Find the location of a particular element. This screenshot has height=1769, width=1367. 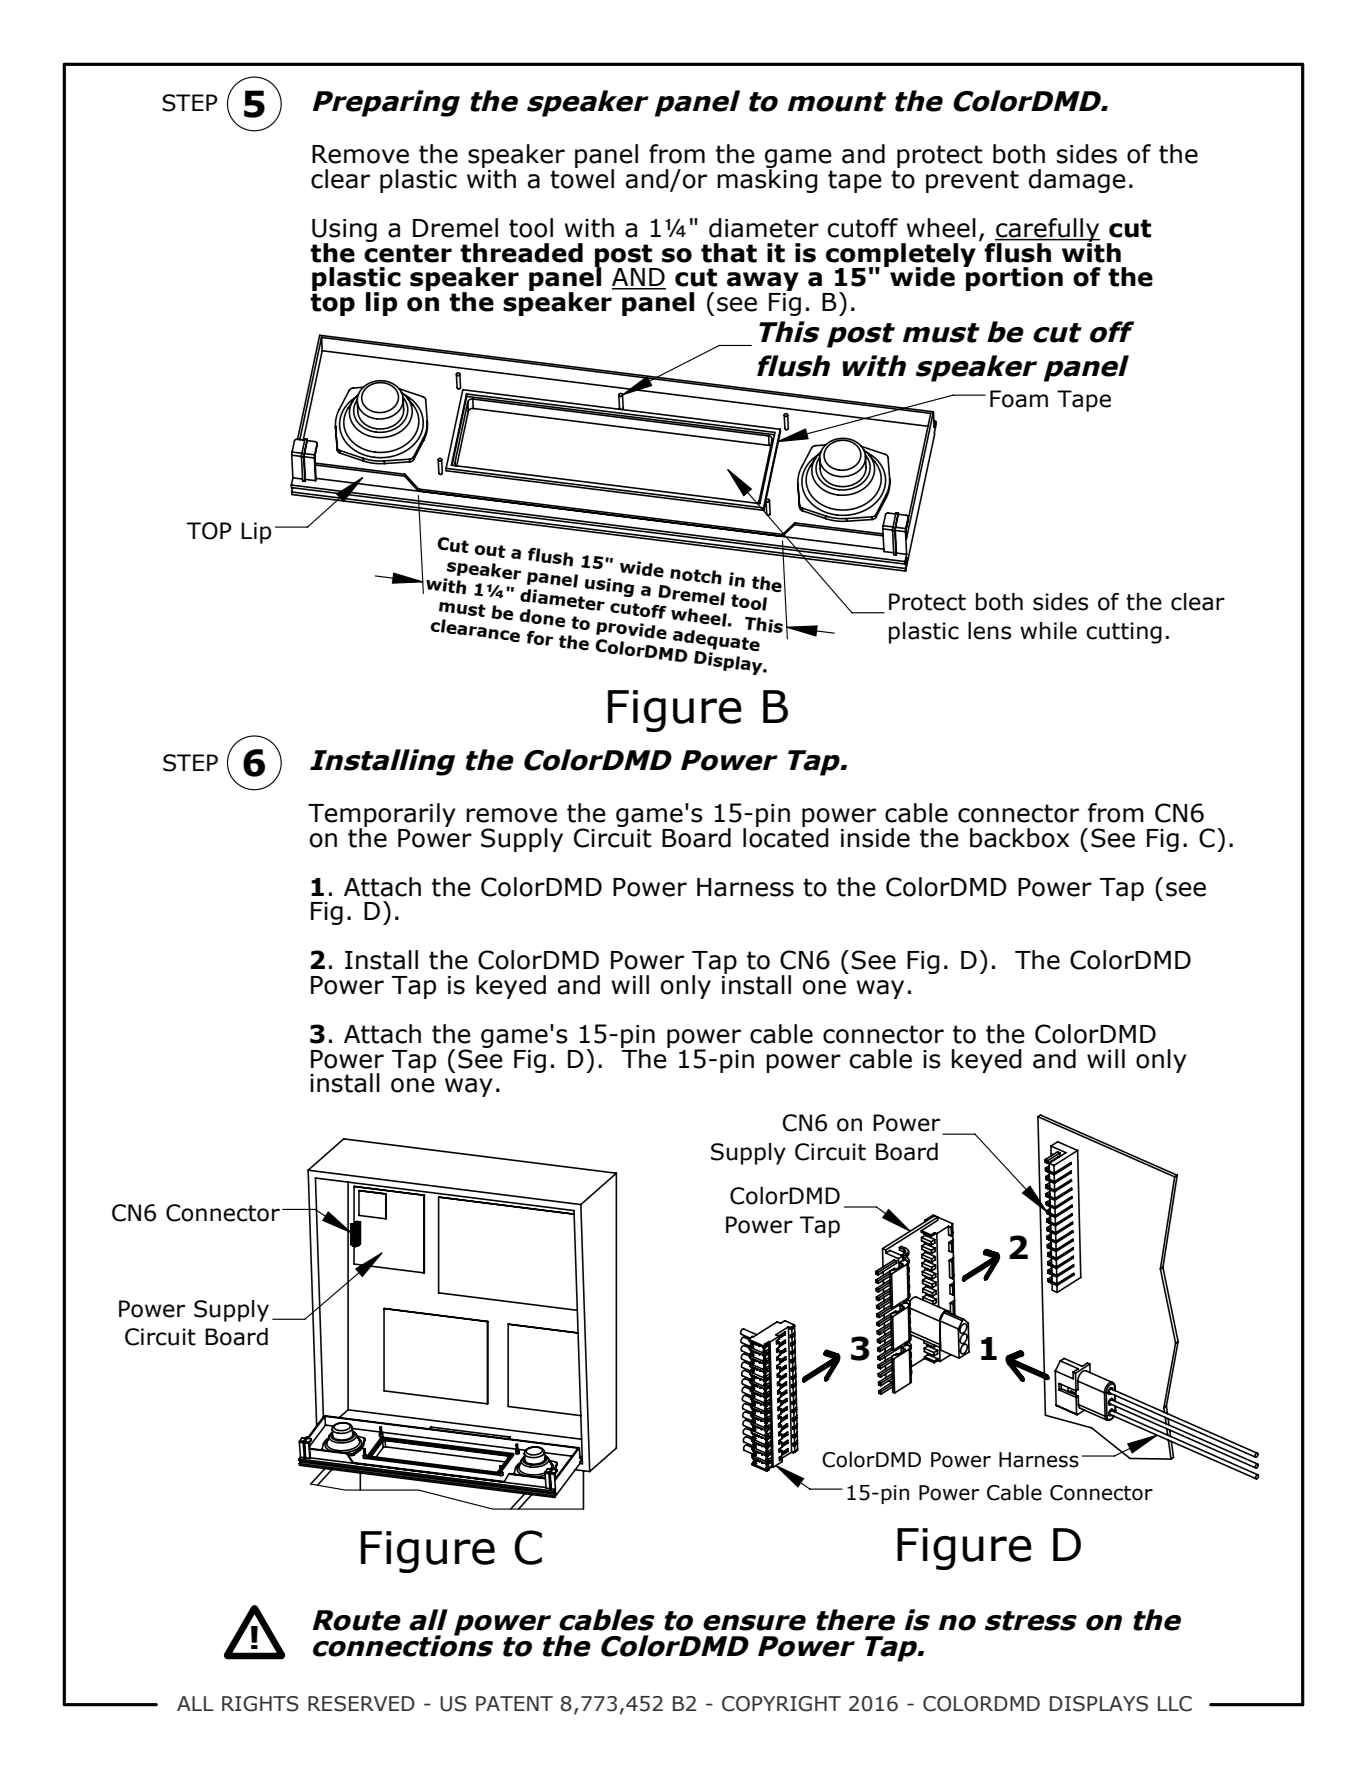

RIGHTS is located at coordinates (260, 1704).
